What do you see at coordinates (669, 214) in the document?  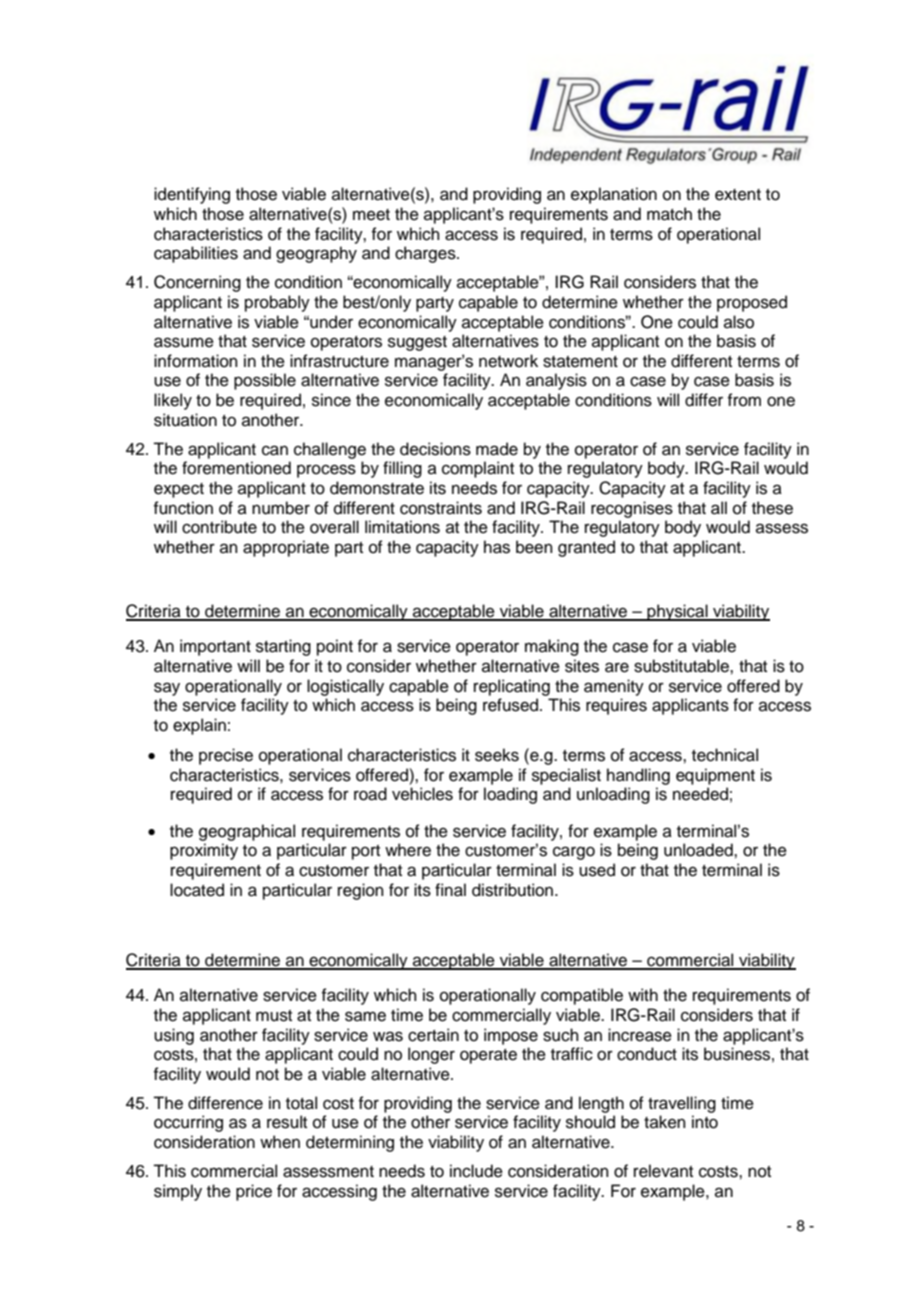 I see `match` at bounding box center [669, 214].
